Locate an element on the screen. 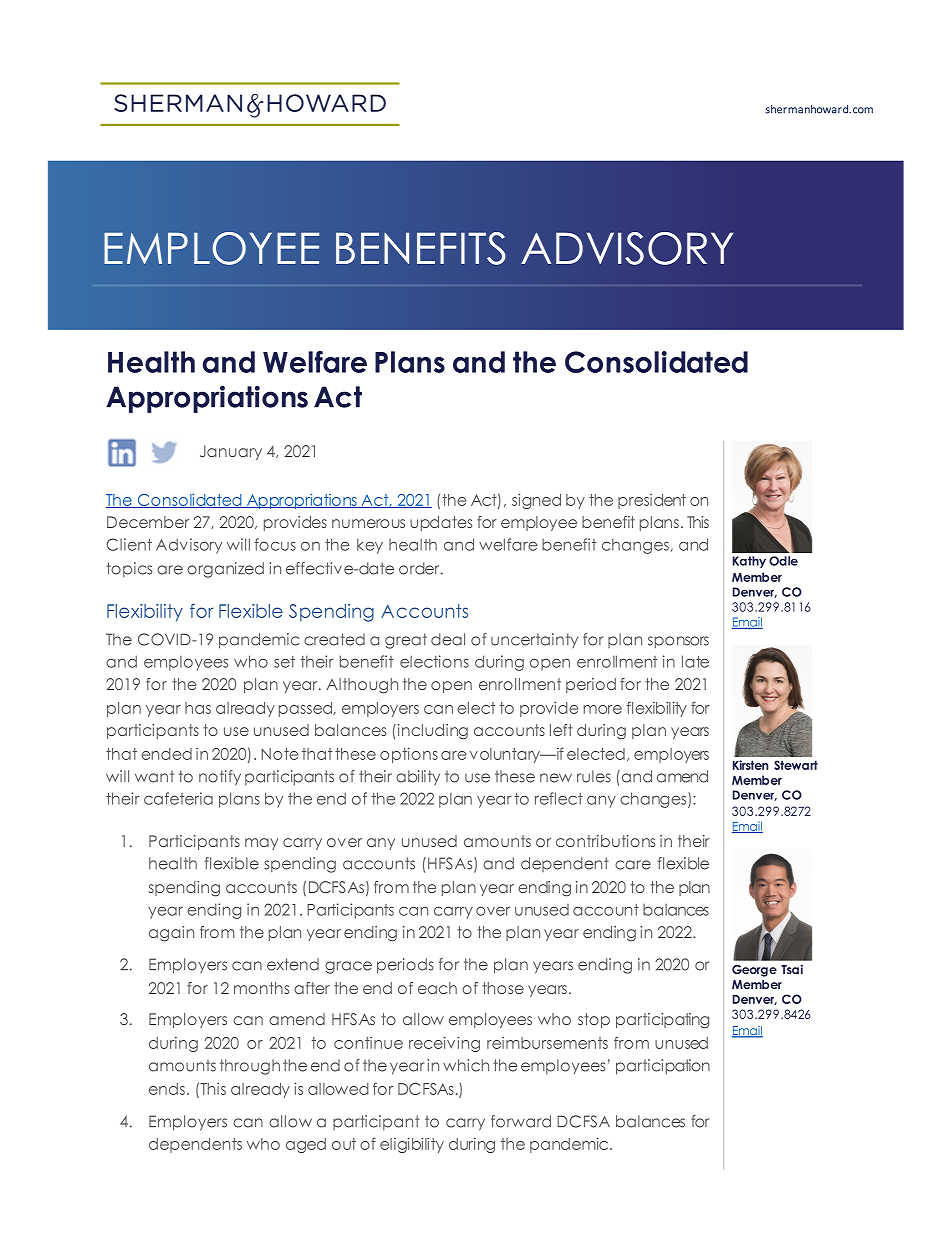  Kirsten is located at coordinates (750, 765).
